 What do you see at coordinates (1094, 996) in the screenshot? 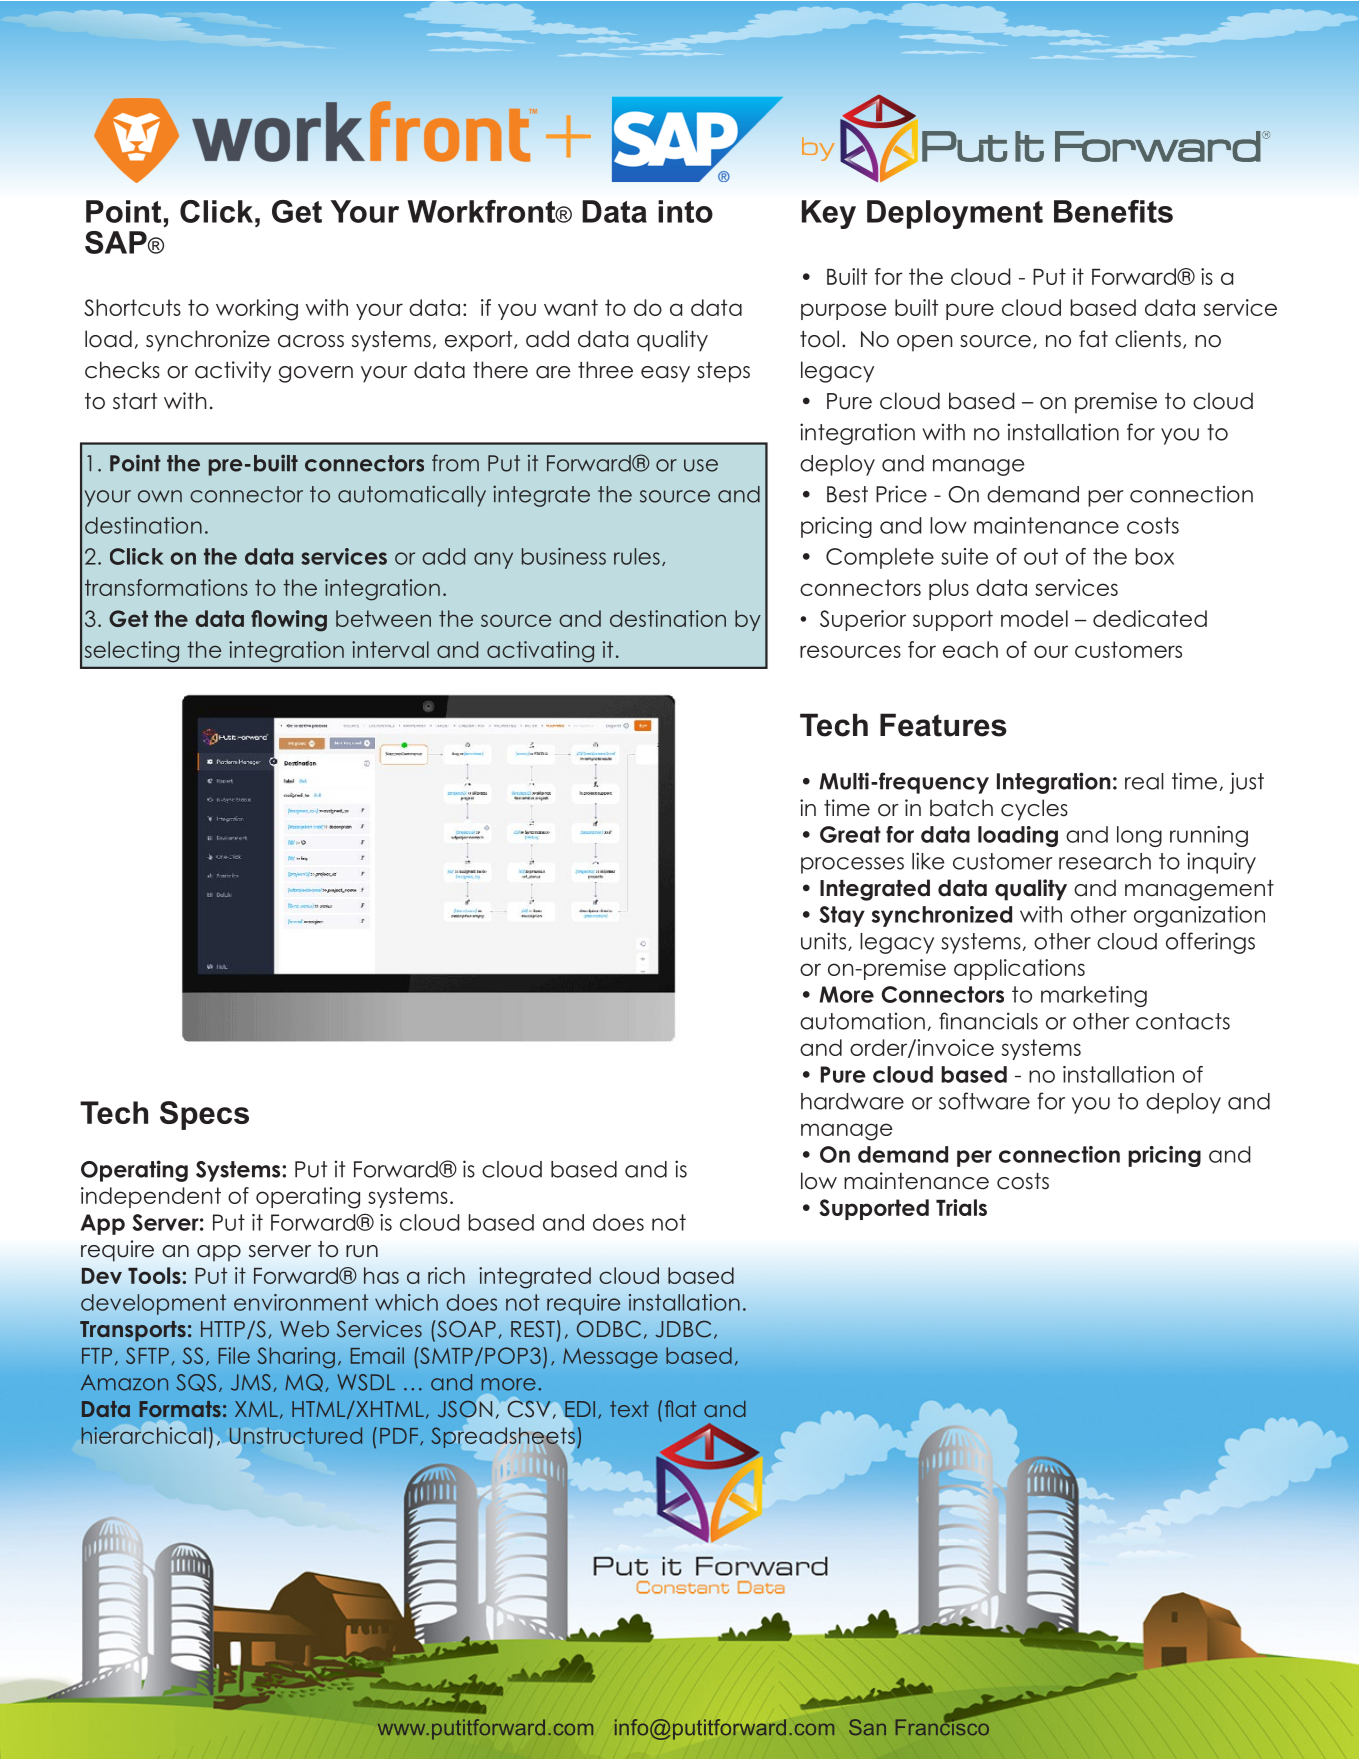
I see `marketing` at bounding box center [1094, 996].
